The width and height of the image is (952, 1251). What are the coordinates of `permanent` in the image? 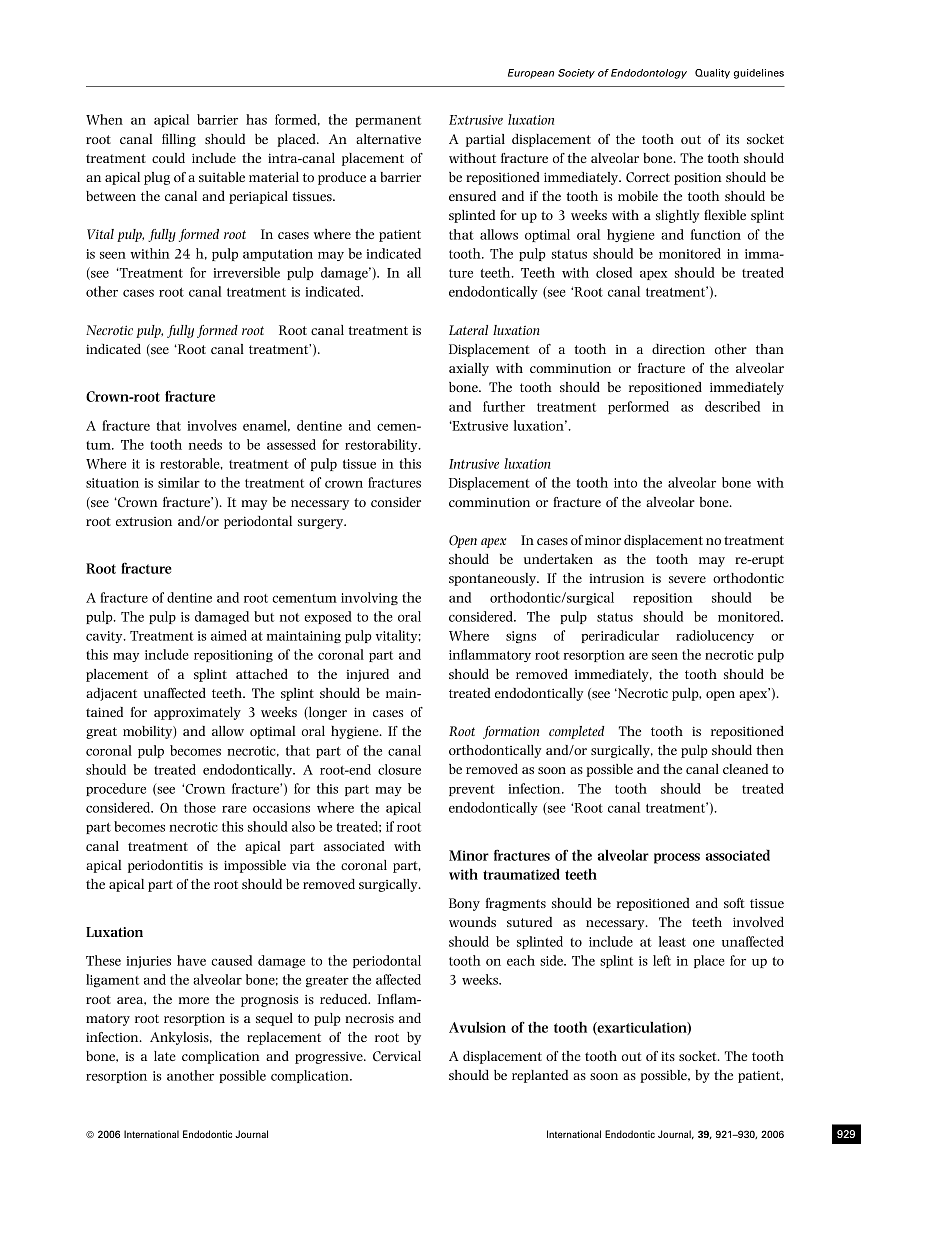 It's located at (388, 121).
